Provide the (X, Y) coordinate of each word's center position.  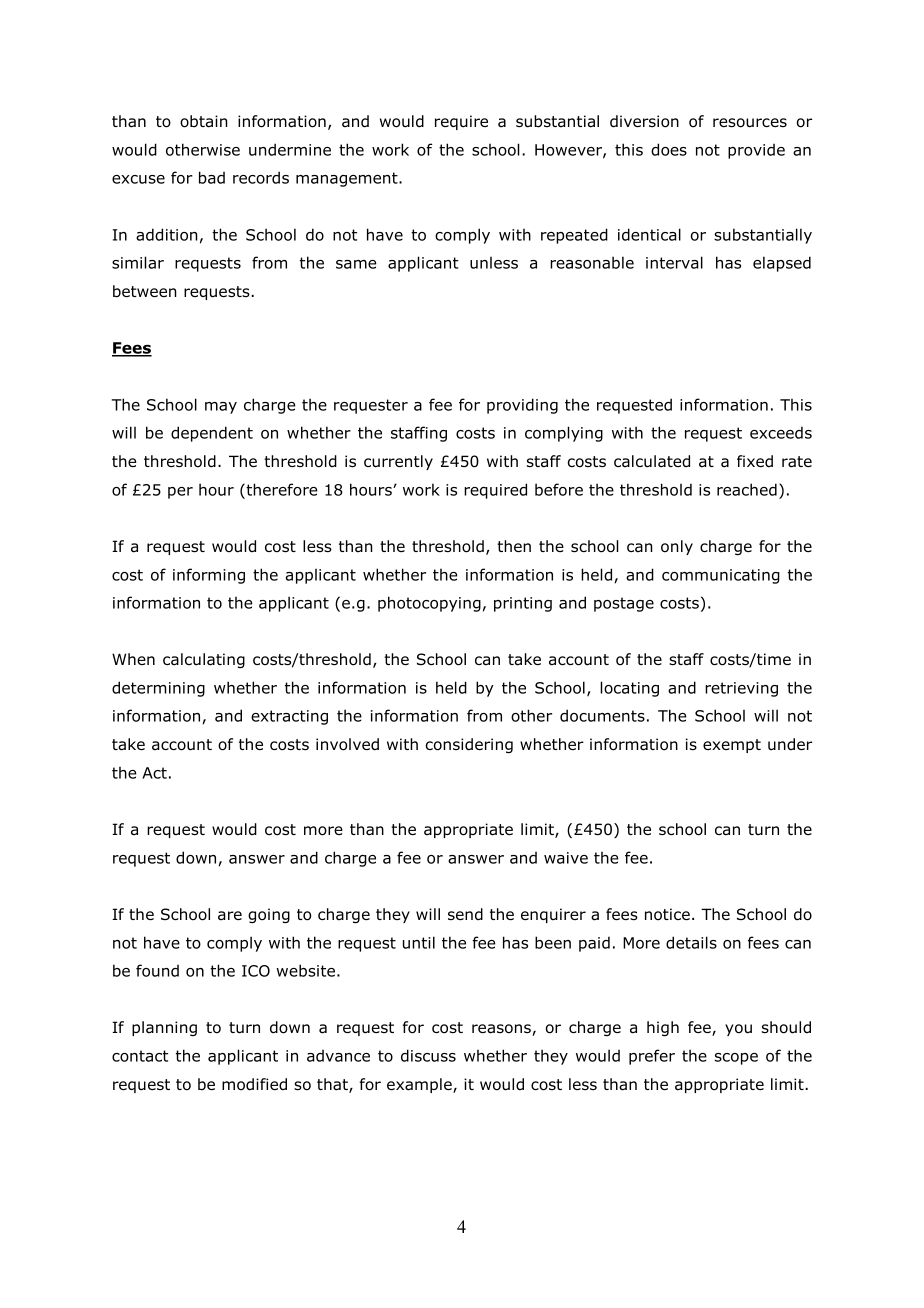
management (348, 179)
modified (254, 1084)
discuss (428, 1055)
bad (212, 177)
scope (736, 1059)
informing (209, 576)
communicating (721, 576)
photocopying (429, 604)
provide (756, 151)
